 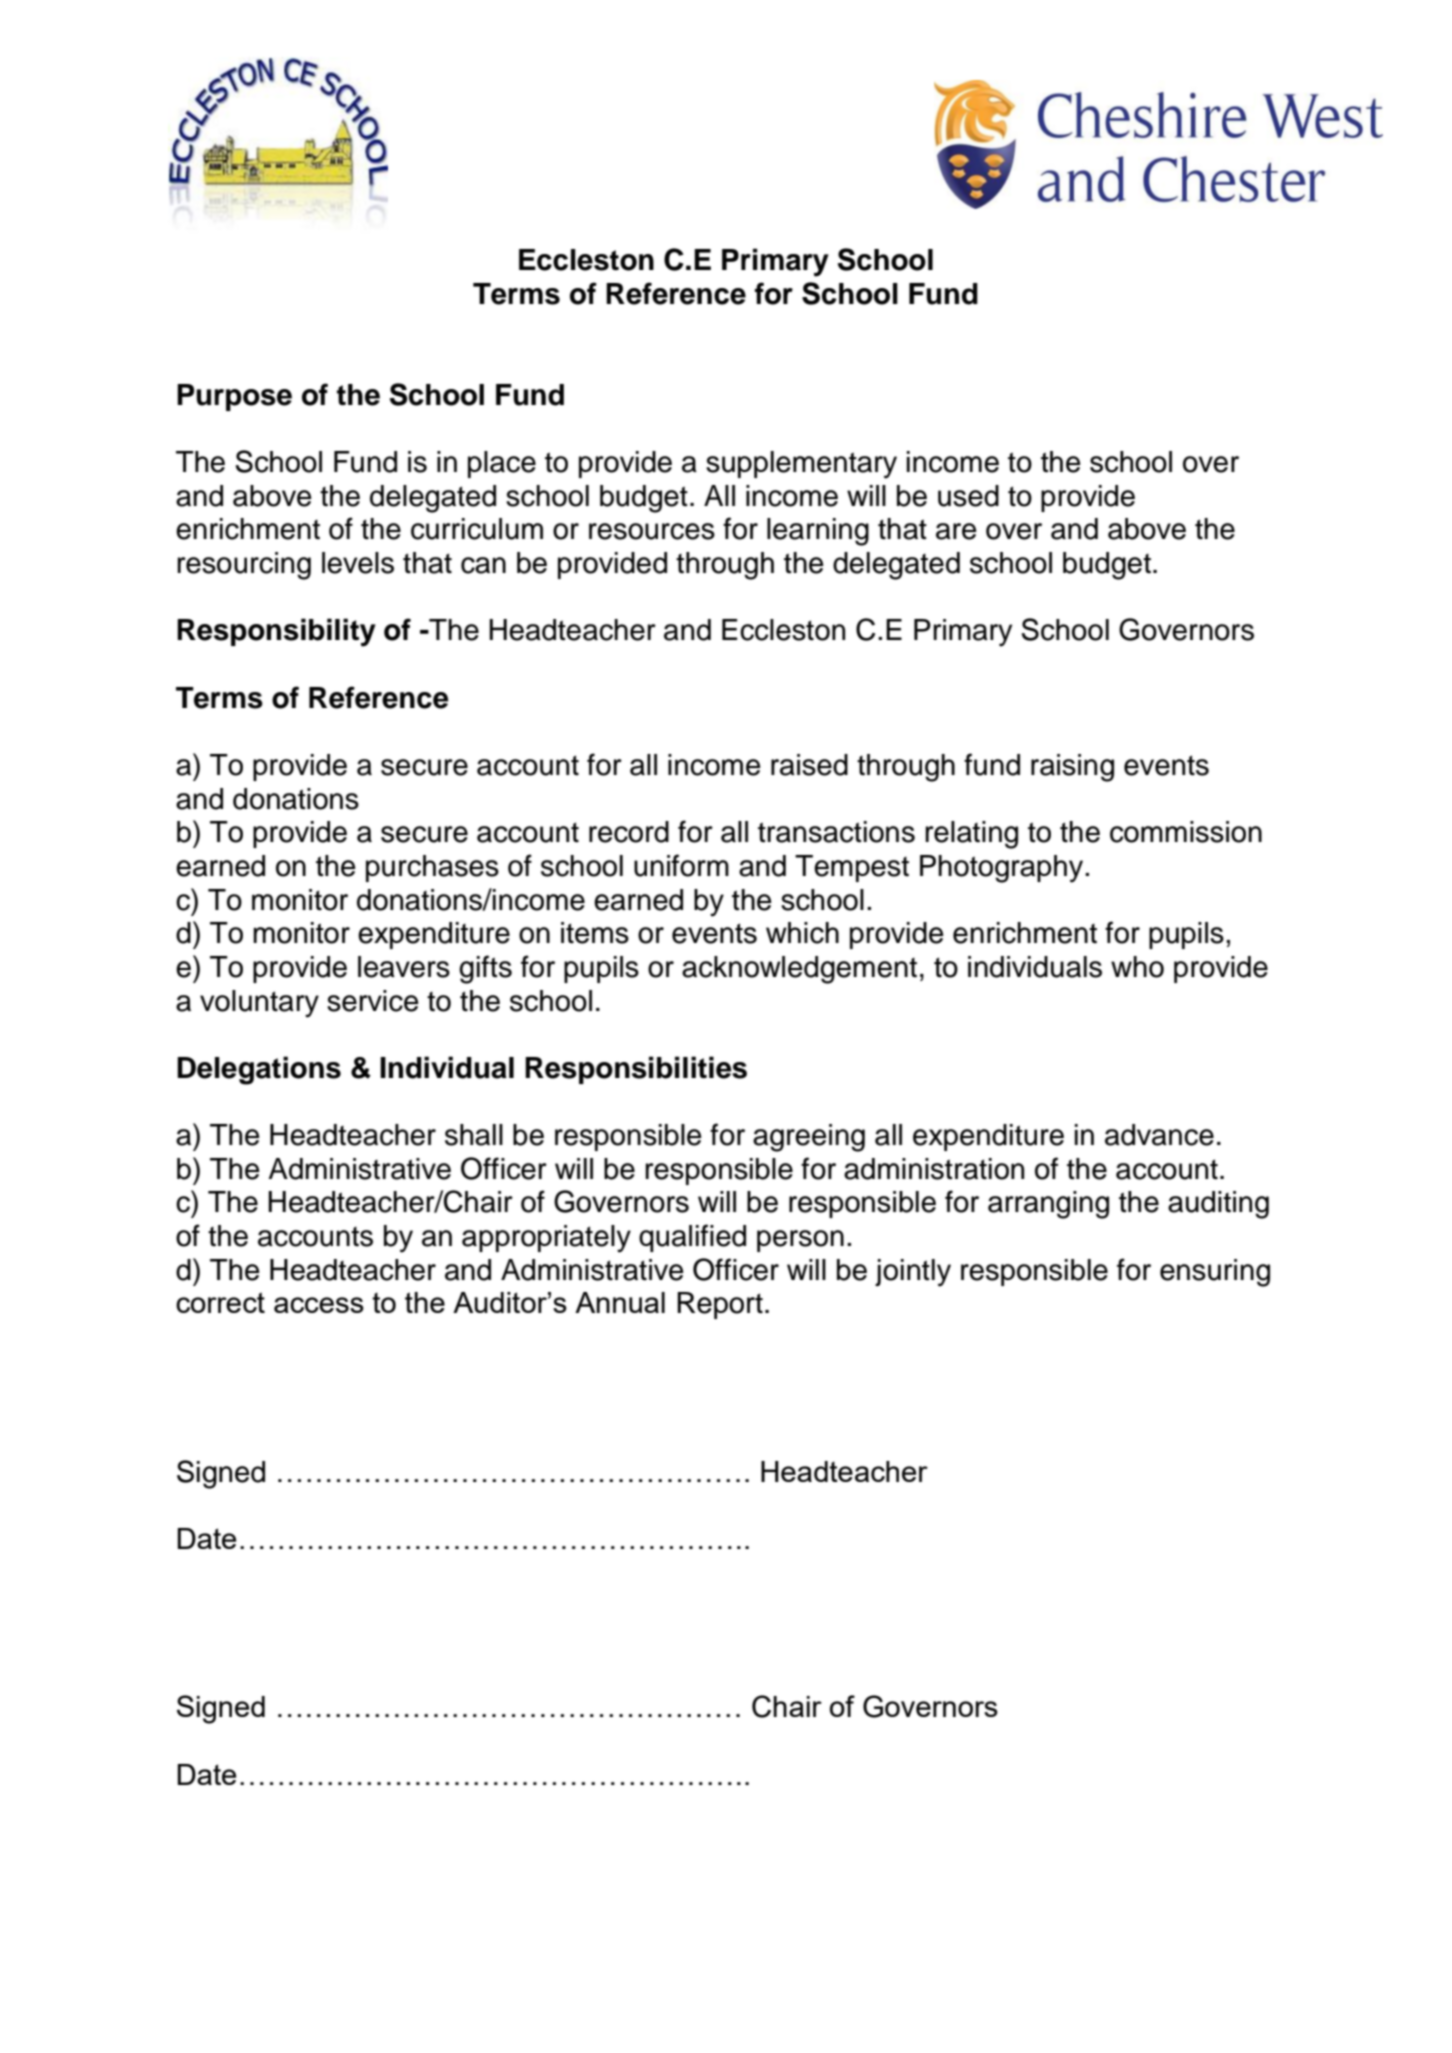 I want to click on Responsibility, so click(x=276, y=632).
